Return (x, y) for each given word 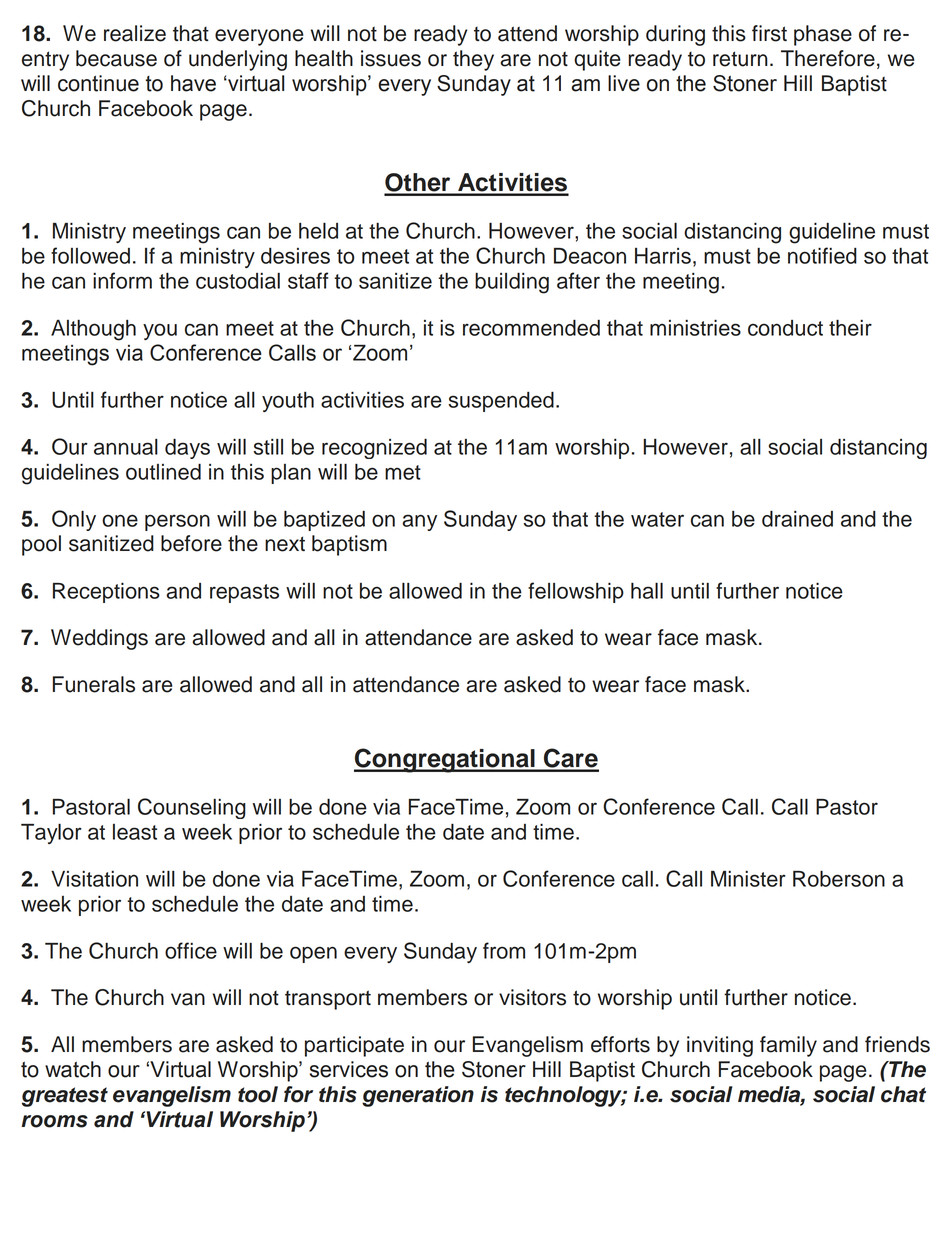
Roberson (839, 878)
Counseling (192, 808)
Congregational (445, 760)
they (473, 60)
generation (418, 1096)
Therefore (828, 58)
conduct (785, 328)
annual (126, 447)
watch (73, 1069)
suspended (501, 401)
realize (135, 33)
